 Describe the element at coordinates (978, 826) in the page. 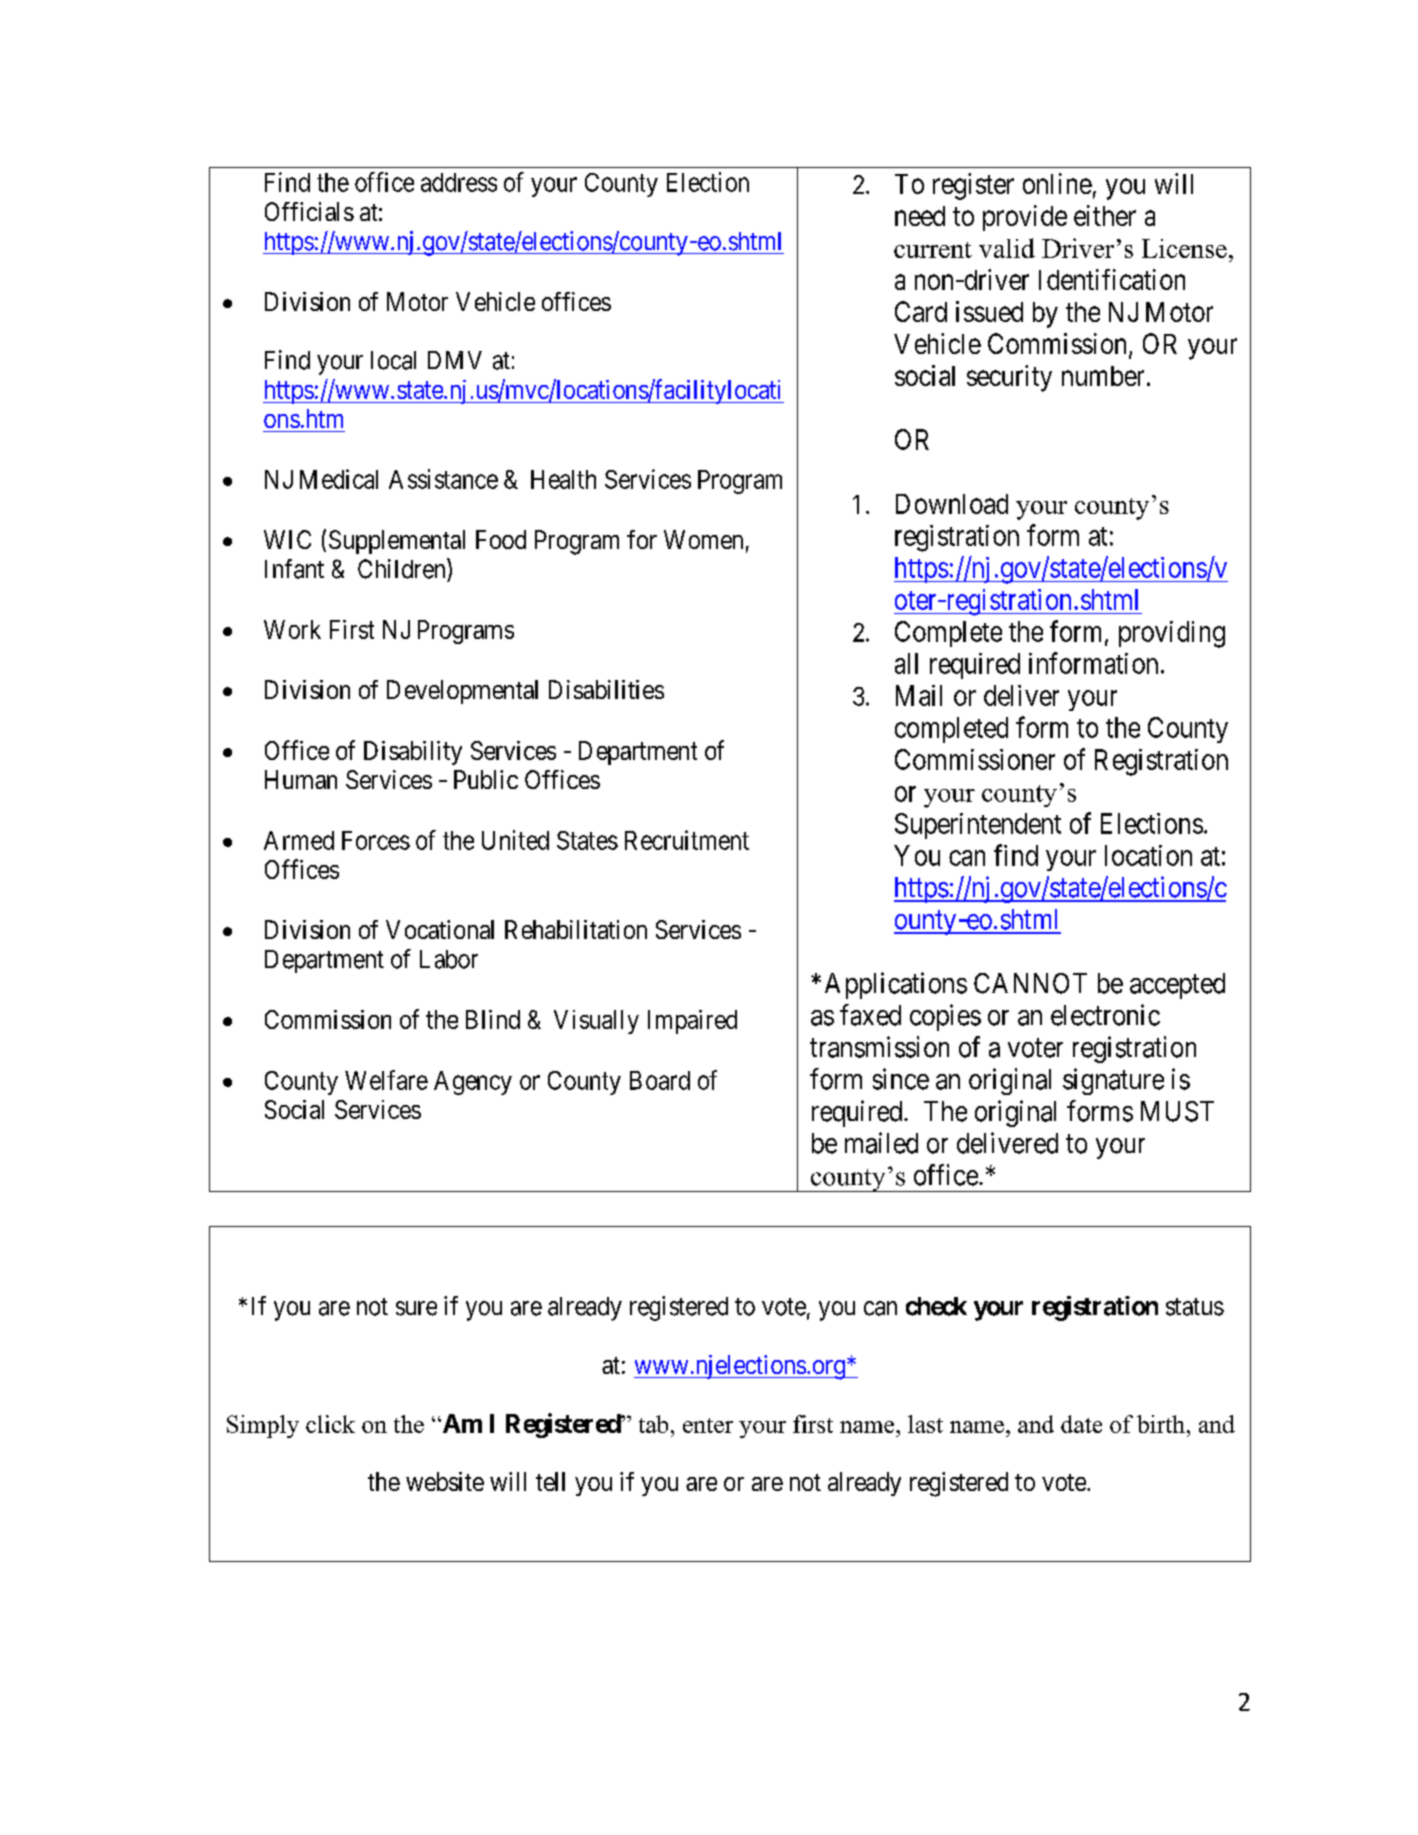

I see `Superintendent` at that location.
